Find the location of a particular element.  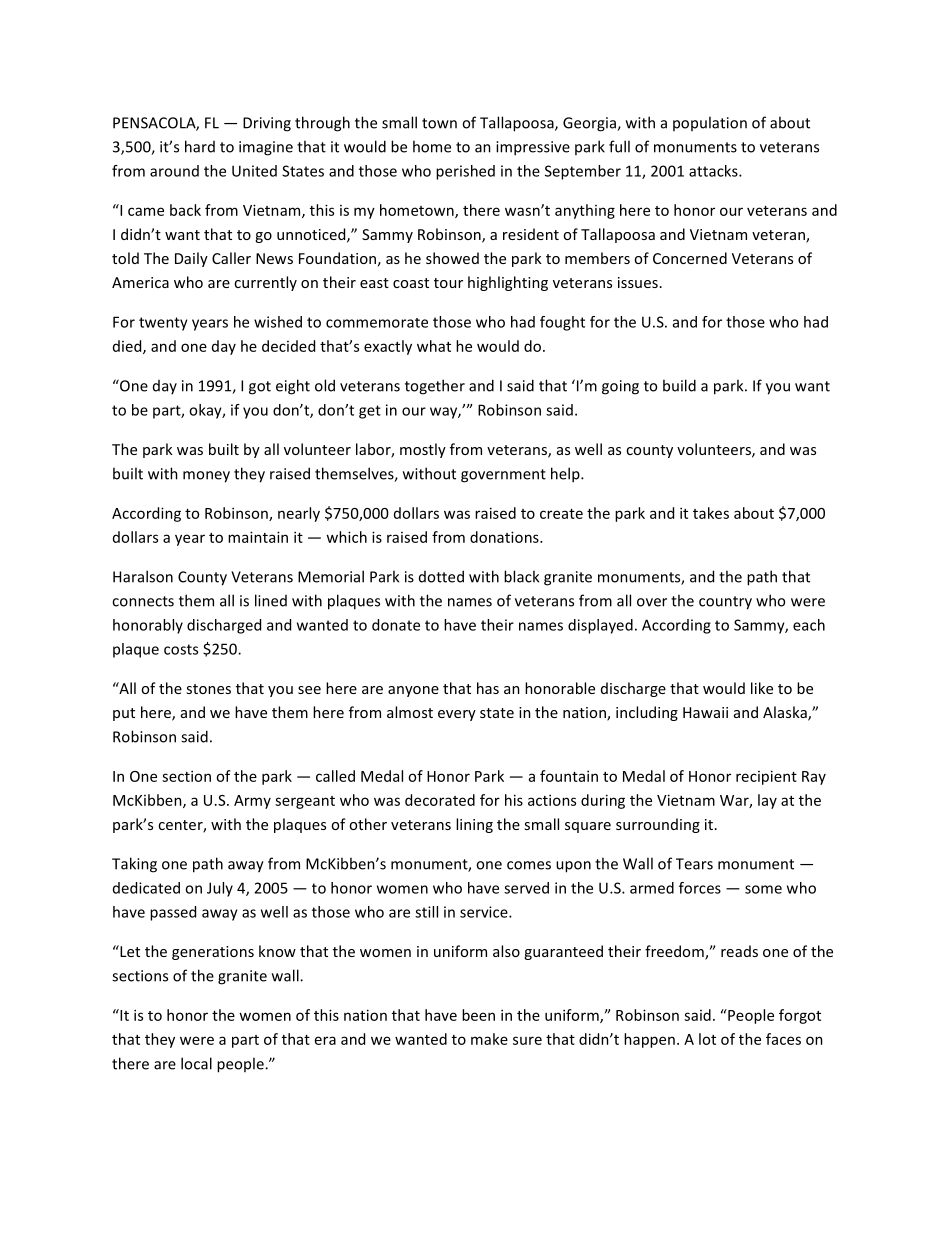

lining is located at coordinates (474, 825).
